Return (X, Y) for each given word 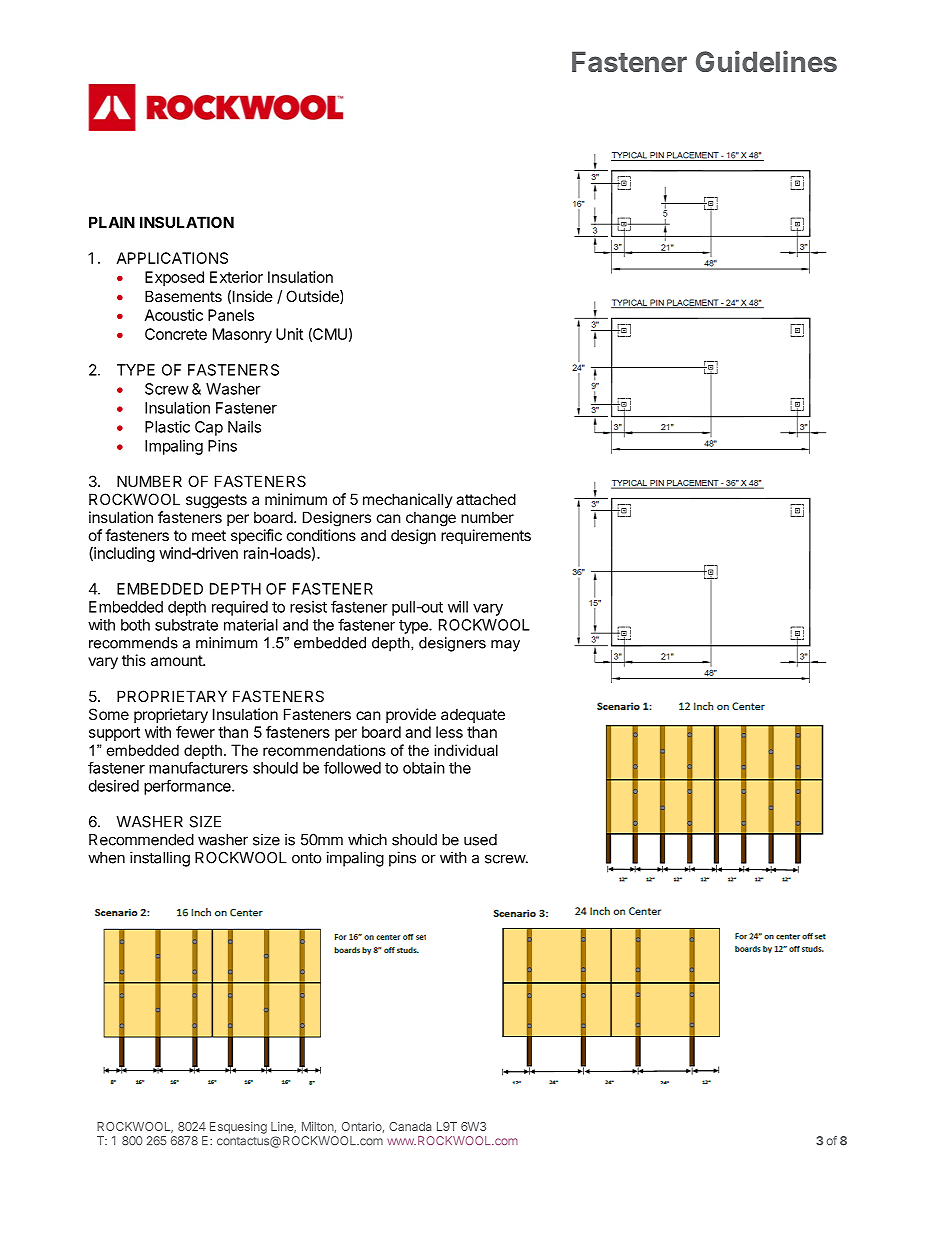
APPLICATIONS (172, 258)
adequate (473, 715)
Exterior (236, 277)
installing (160, 859)
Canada (410, 1126)
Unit (289, 334)
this (134, 660)
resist (308, 607)
